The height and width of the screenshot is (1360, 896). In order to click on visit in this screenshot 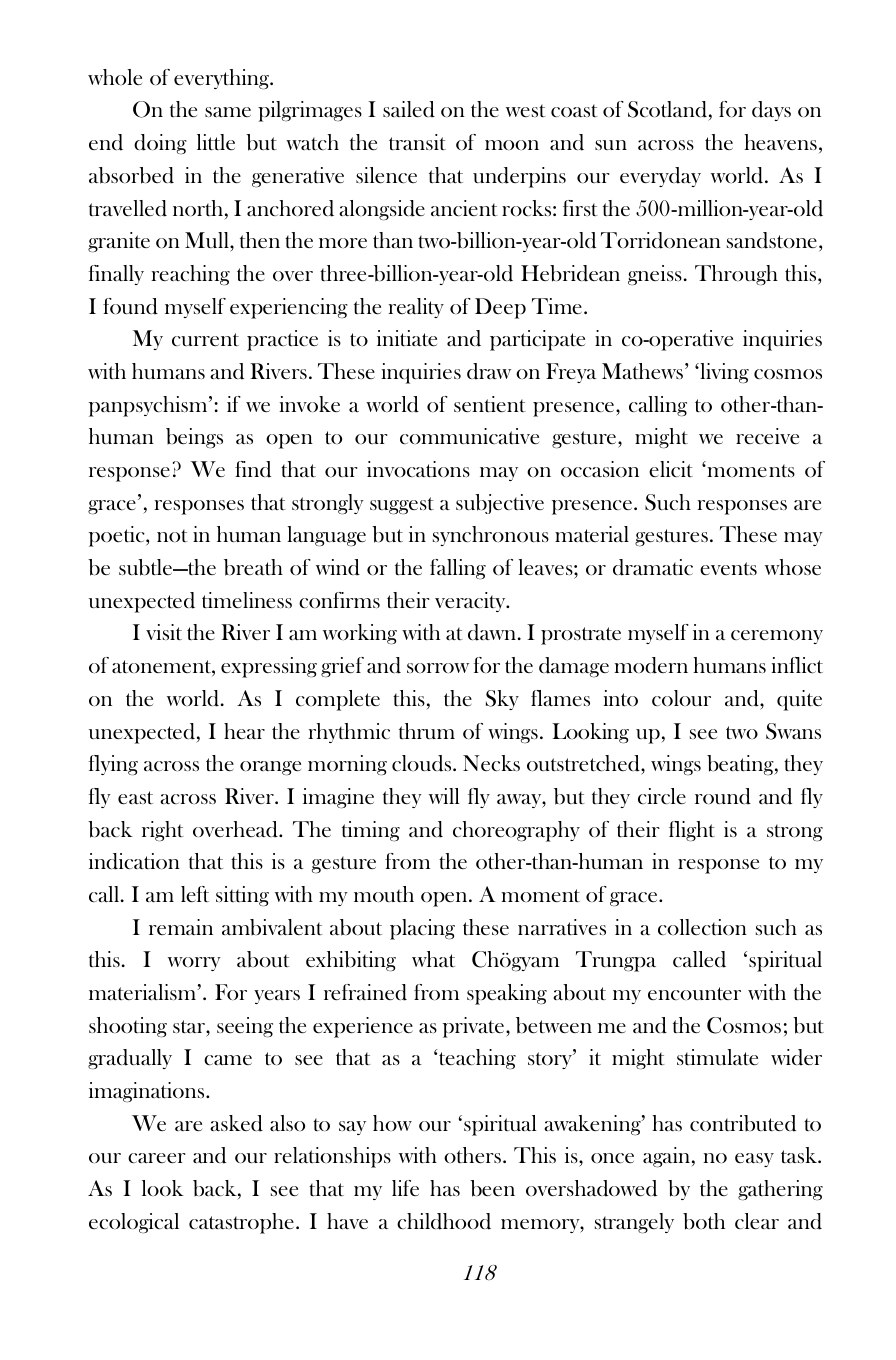, I will do `click(164, 632)`.
